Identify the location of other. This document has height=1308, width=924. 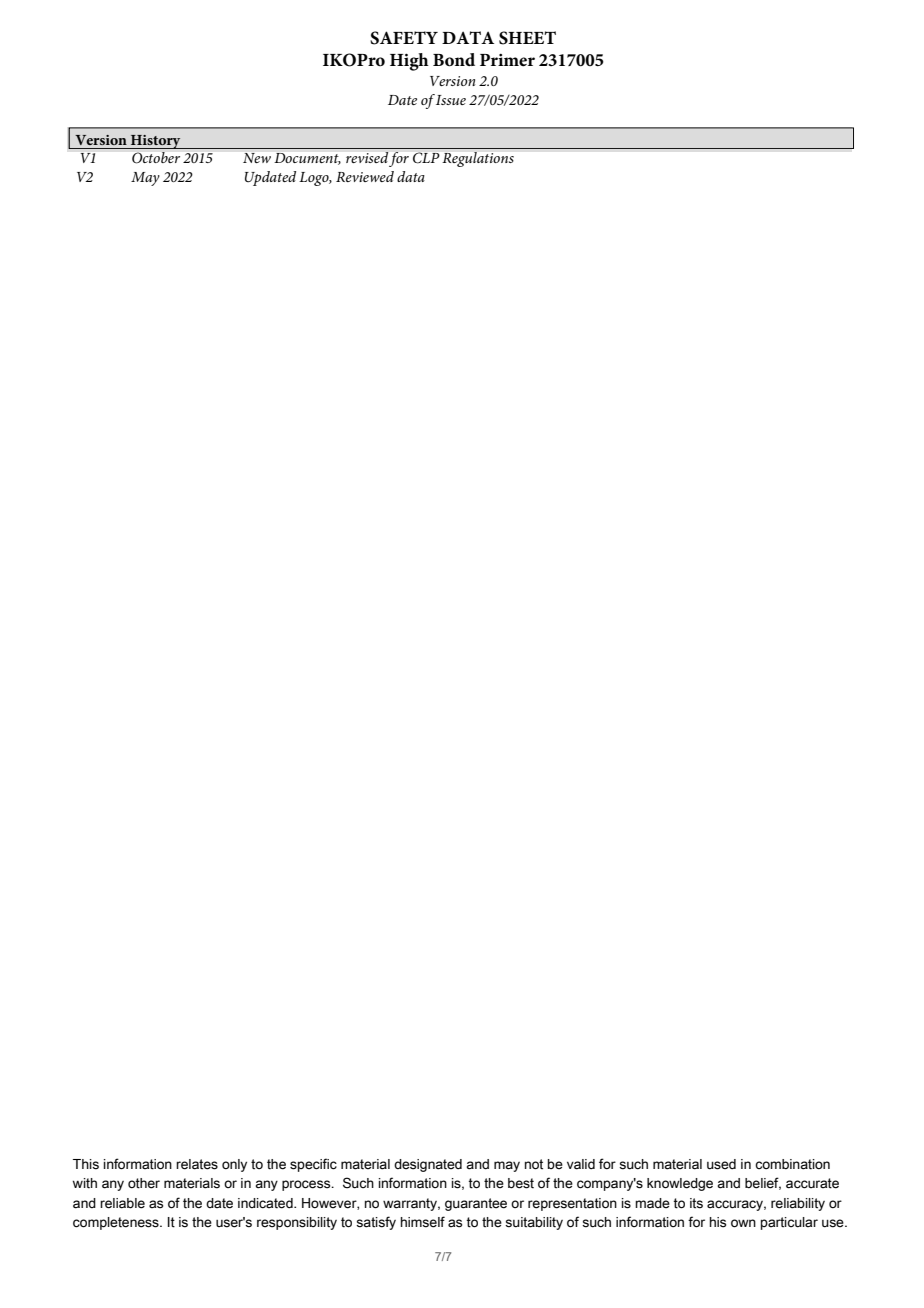
(144, 1183).
